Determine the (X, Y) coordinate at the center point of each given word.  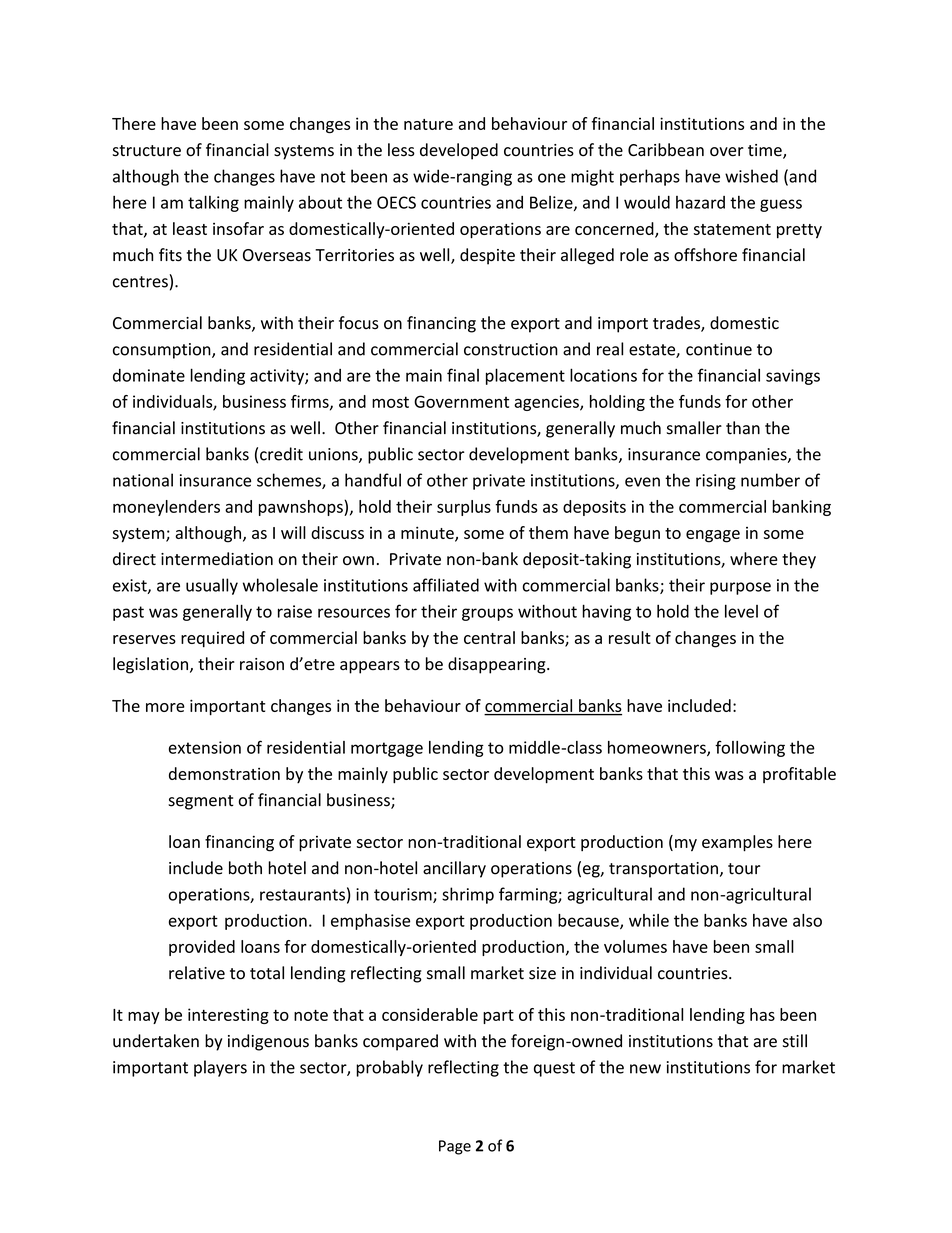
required (212, 639)
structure (147, 151)
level (741, 611)
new (645, 1069)
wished (751, 176)
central (489, 637)
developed (459, 151)
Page (455, 1147)
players (220, 1068)
